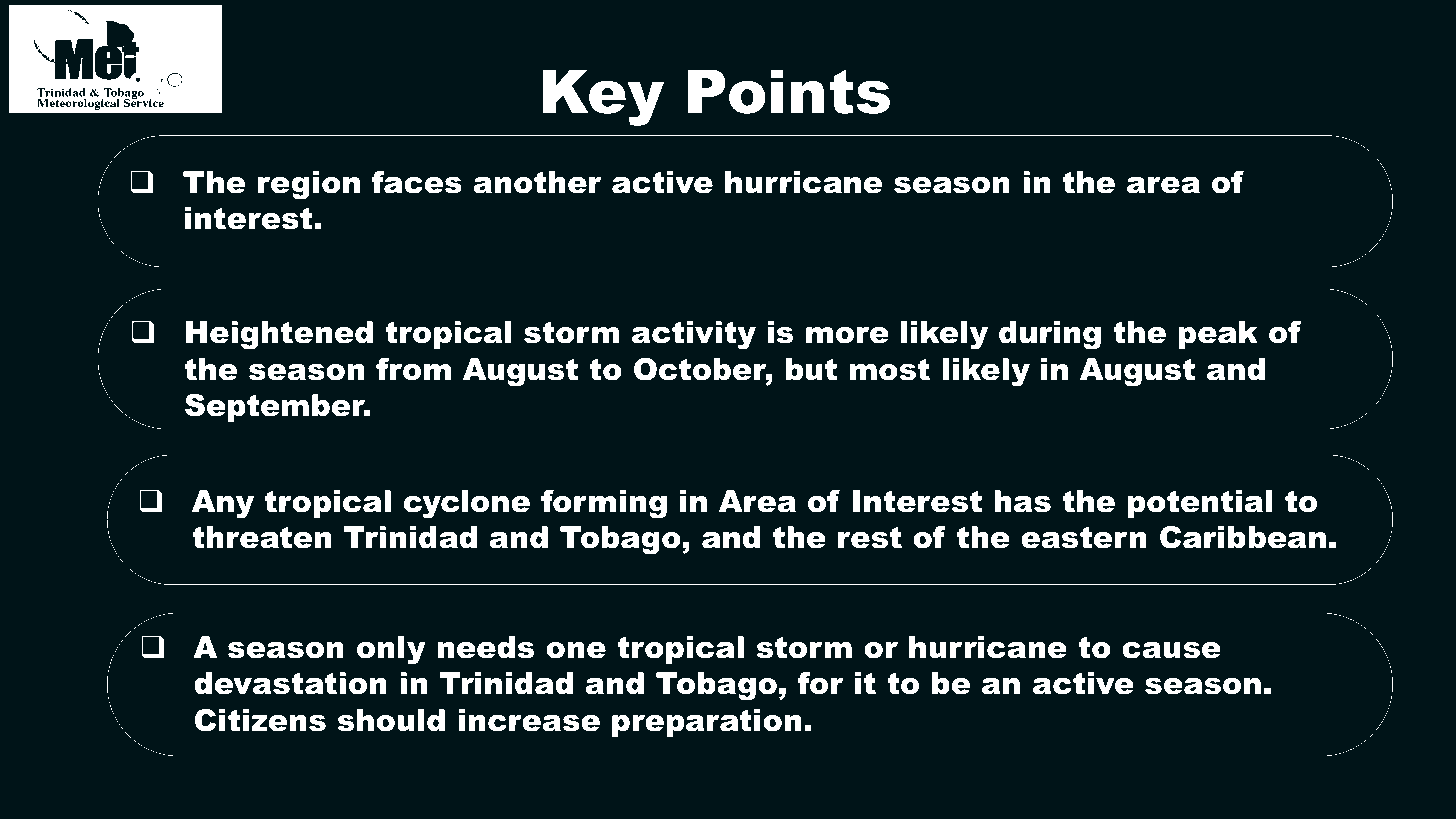 The image size is (1456, 819). What do you see at coordinates (1218, 335) in the image?
I see `peak` at bounding box center [1218, 335].
